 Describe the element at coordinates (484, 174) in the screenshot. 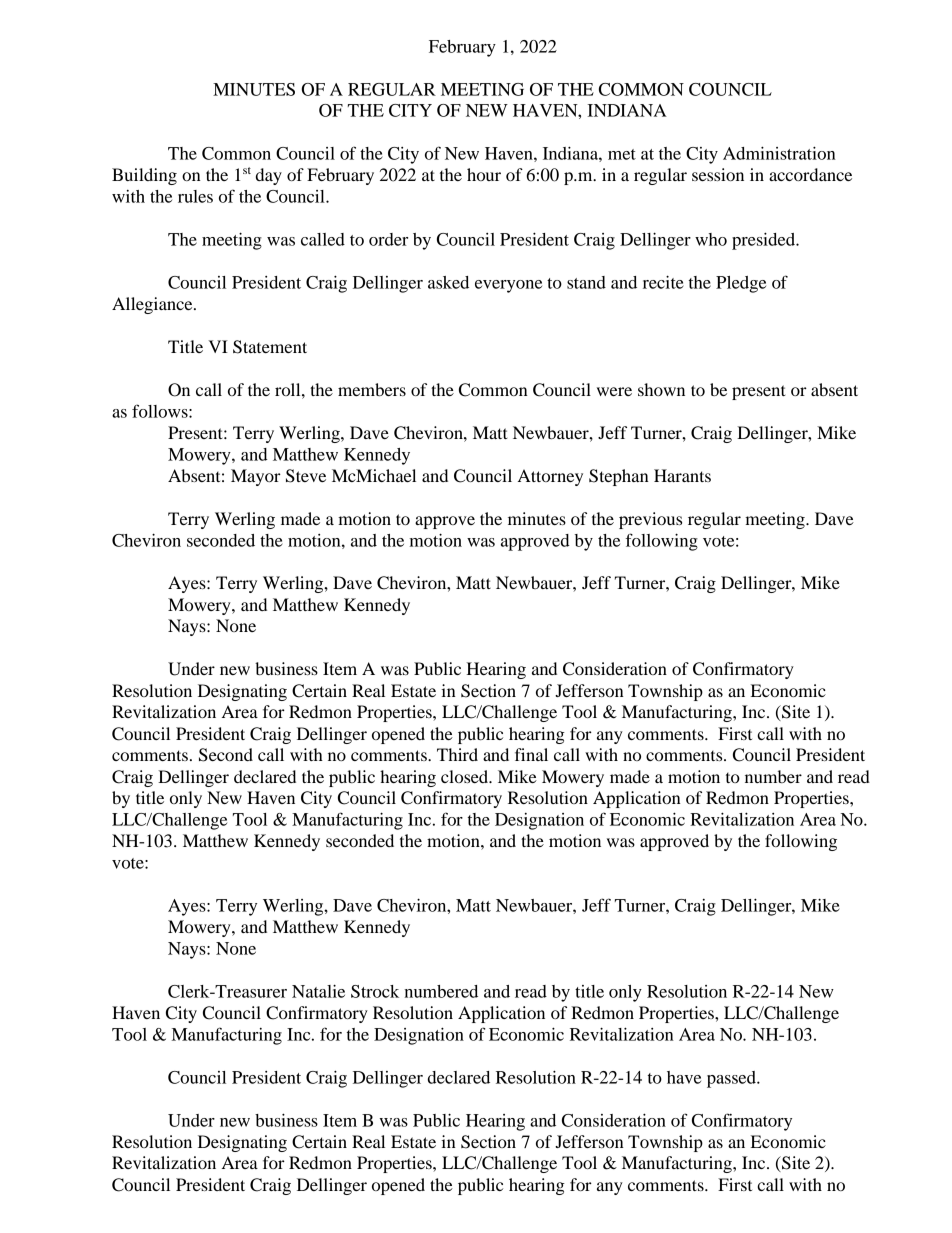

I see `hour` at that location.
